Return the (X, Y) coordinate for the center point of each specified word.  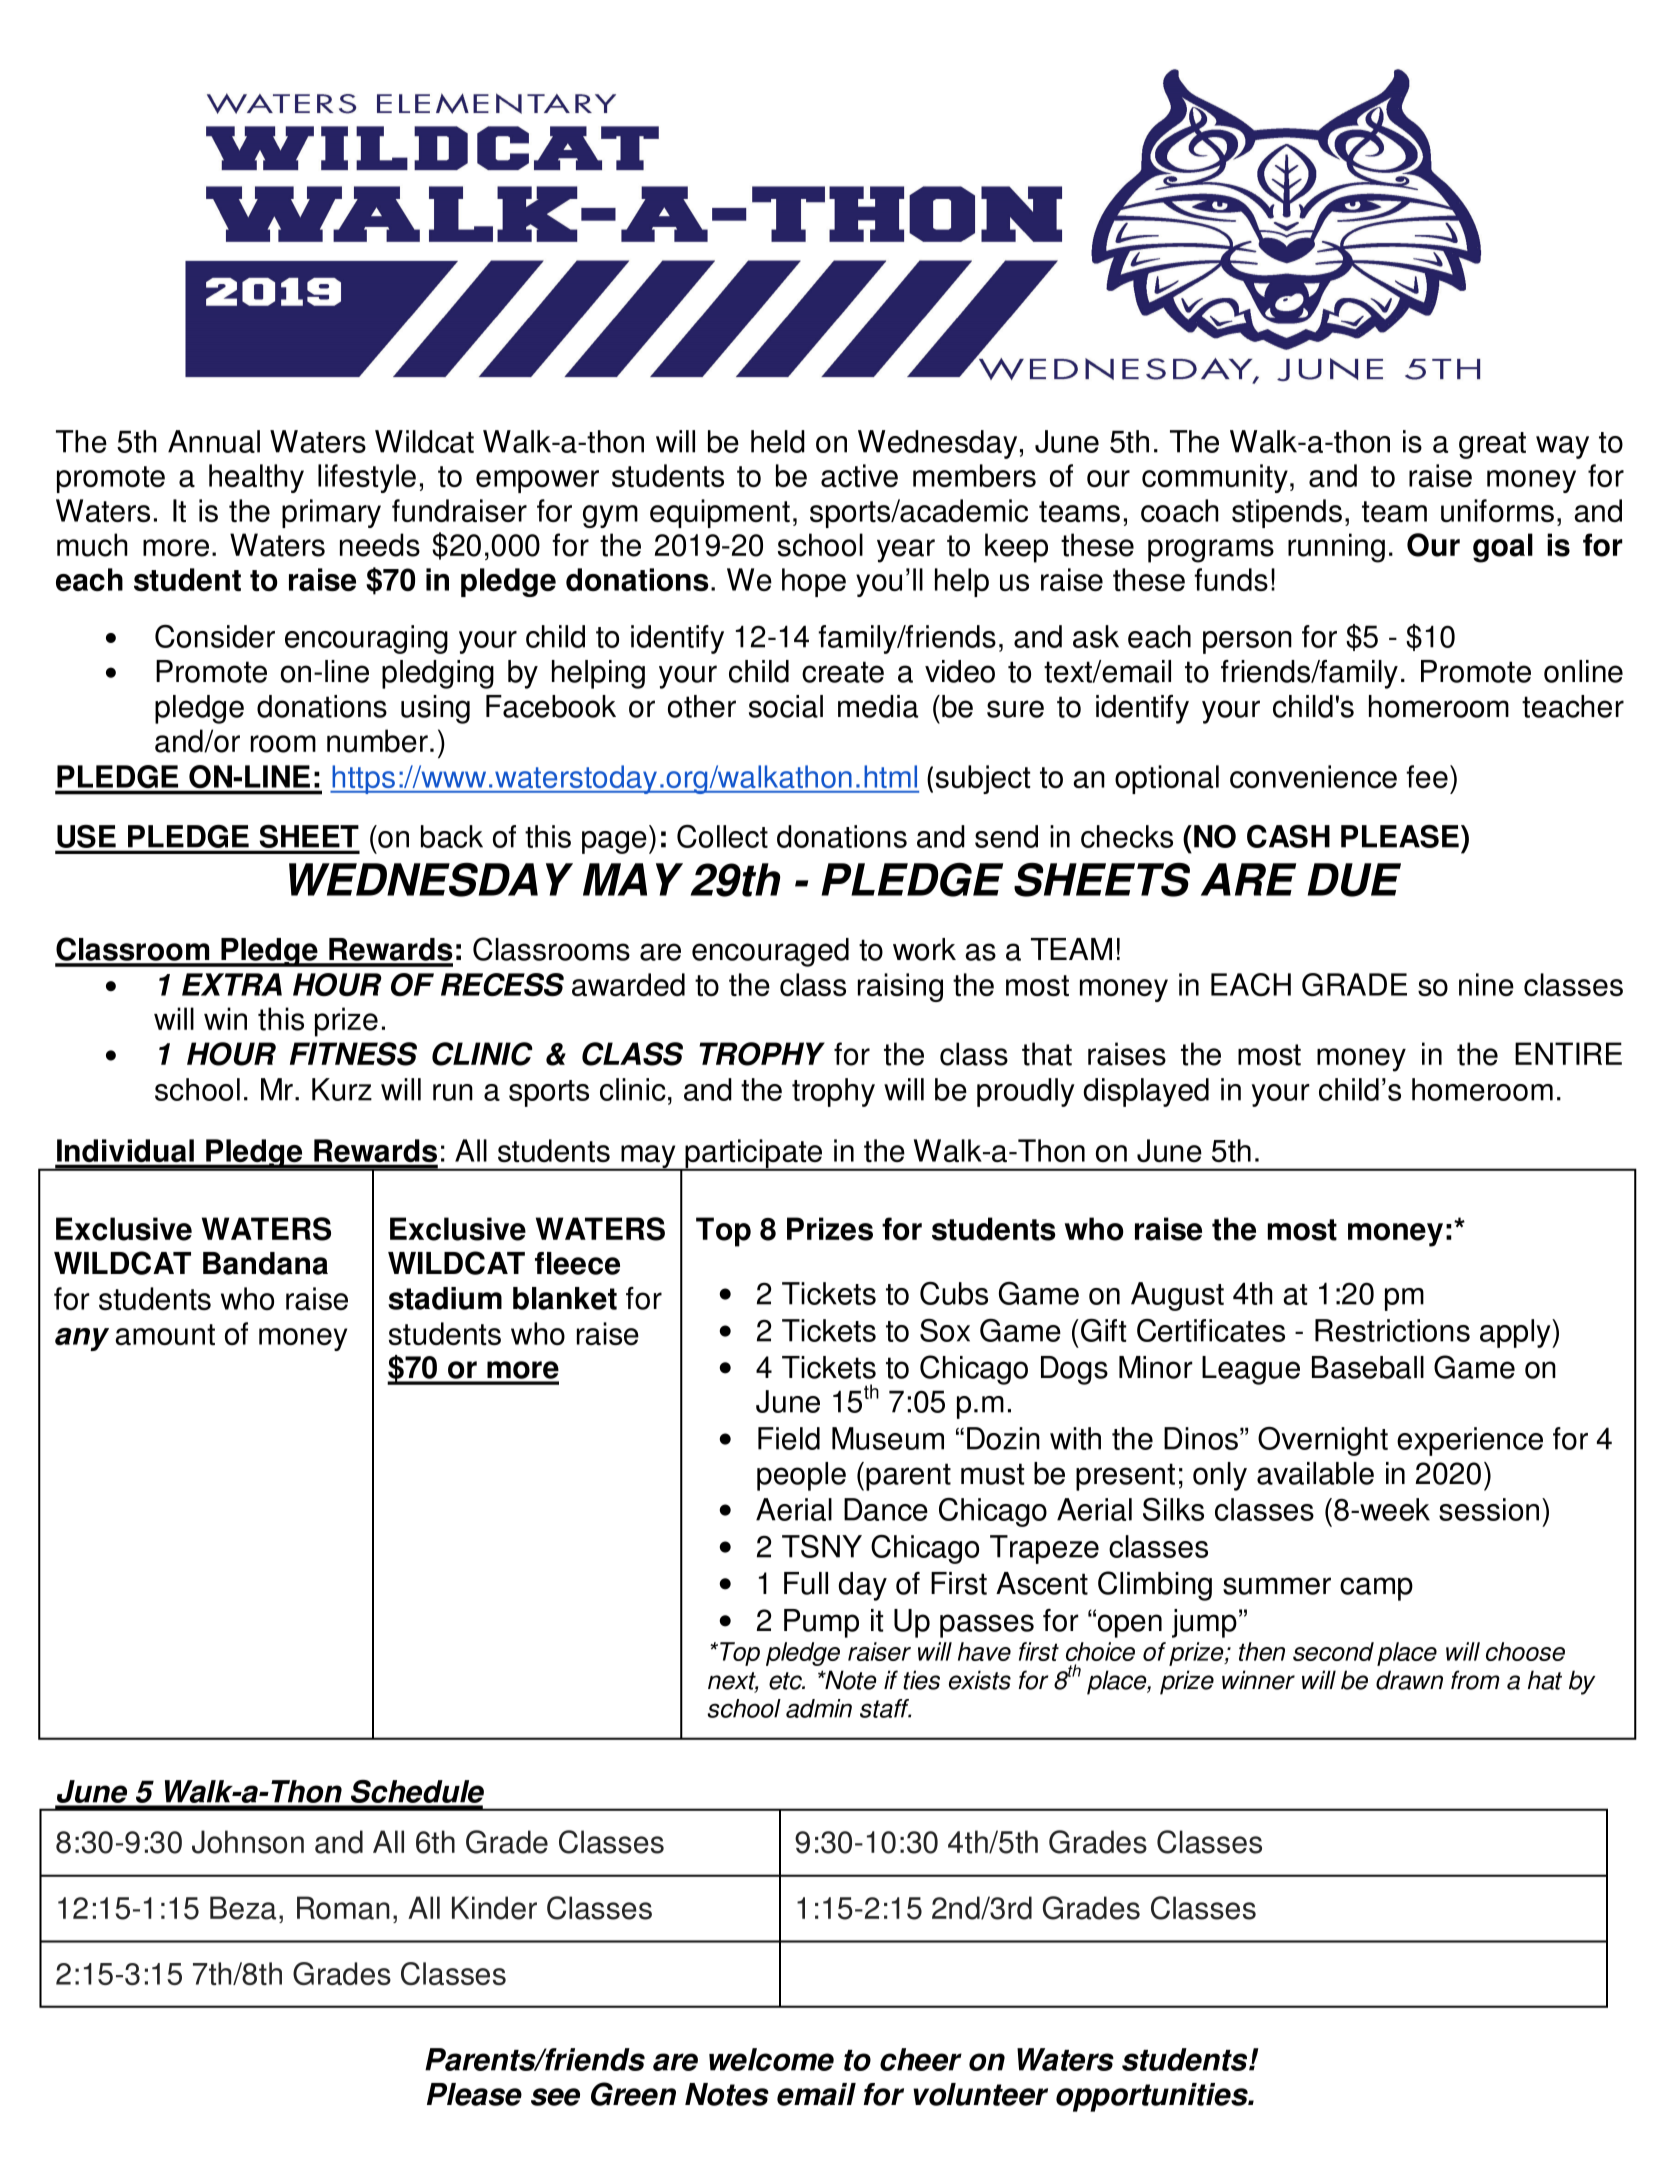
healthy (256, 478)
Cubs (954, 1293)
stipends (1287, 513)
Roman (343, 1908)
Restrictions (1392, 1330)
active (859, 475)
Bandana (265, 1263)
